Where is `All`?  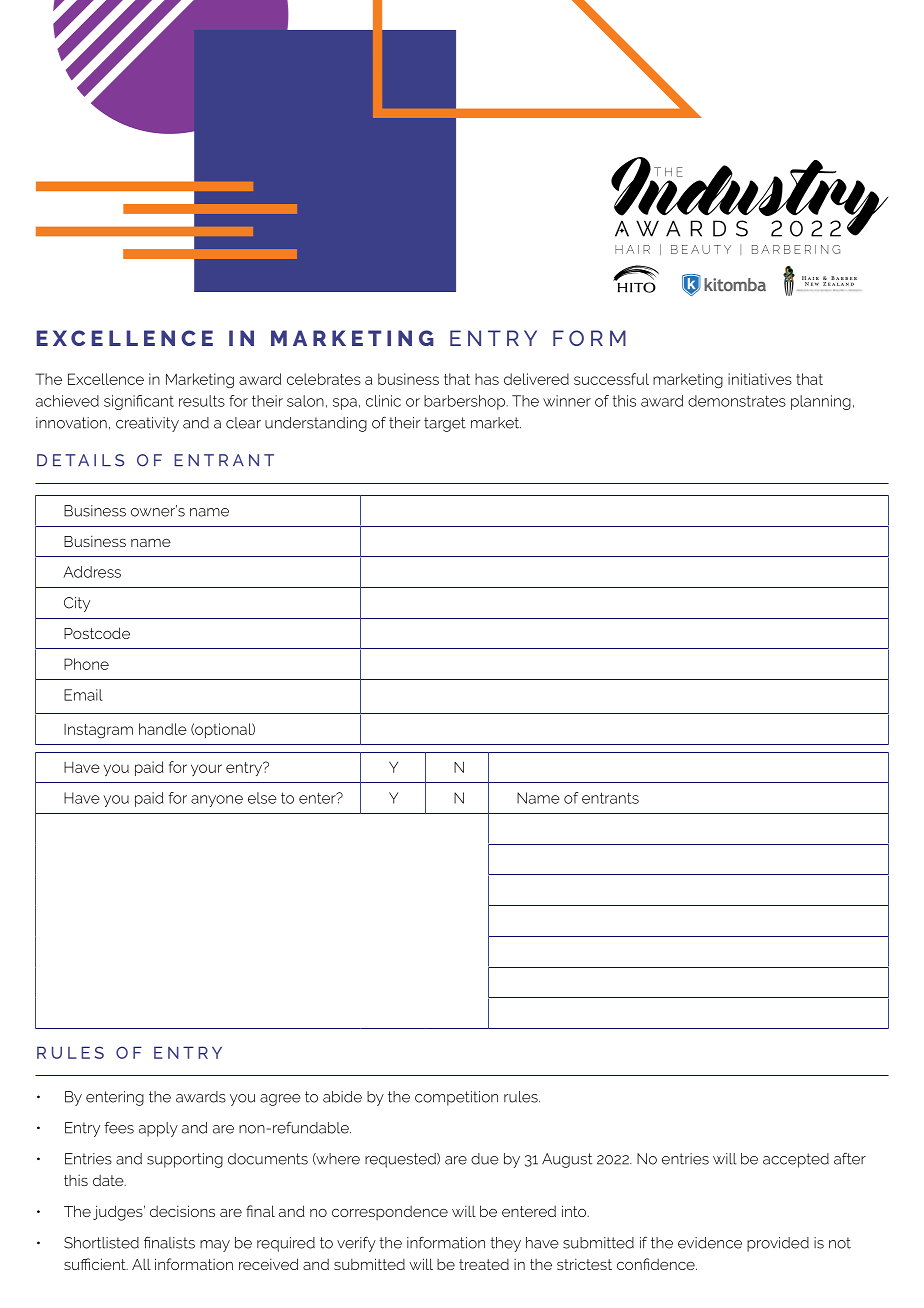
All is located at coordinates (141, 1264).
